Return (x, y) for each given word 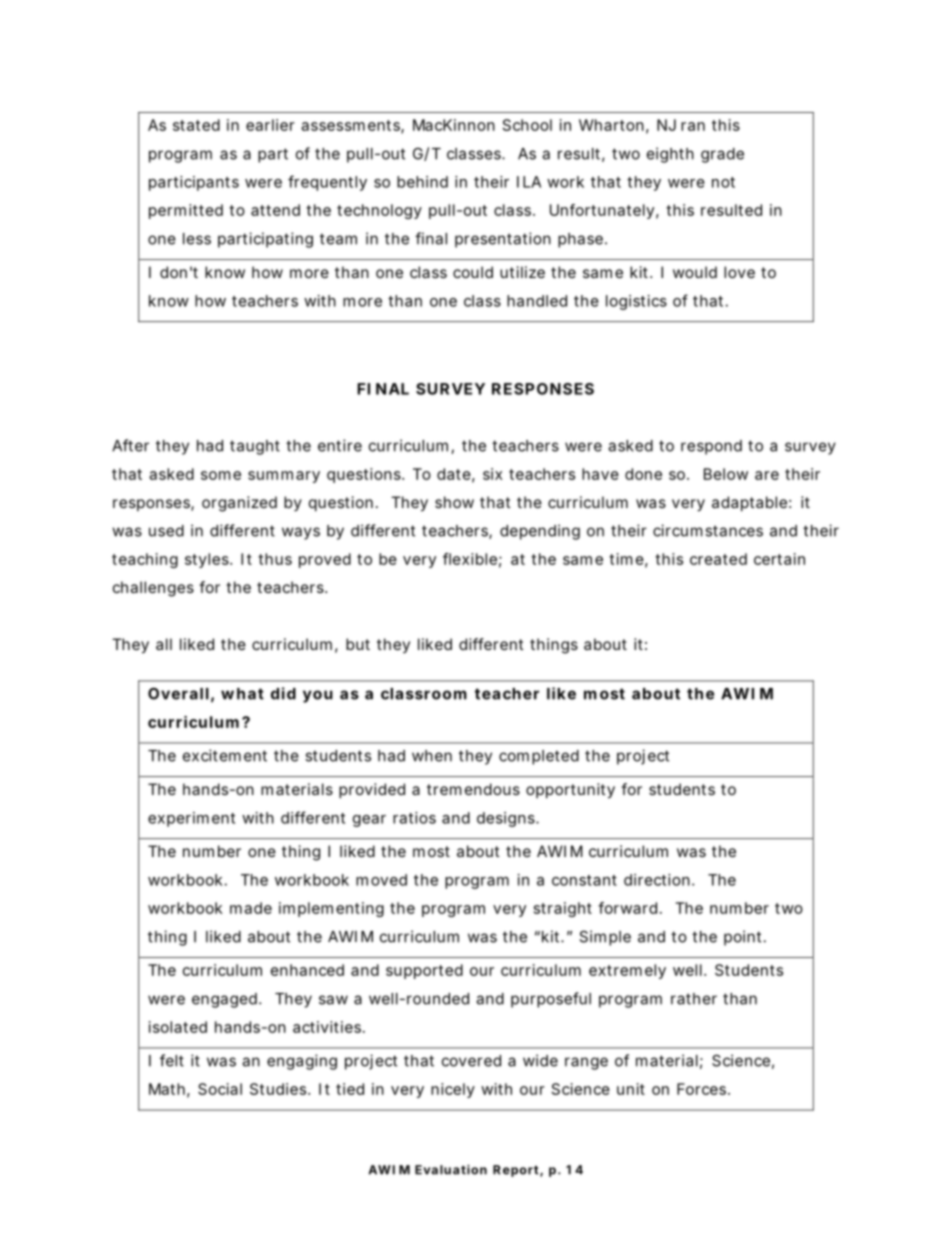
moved (381, 880)
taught (255, 447)
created (718, 559)
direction (659, 880)
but (358, 644)
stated (196, 125)
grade (722, 155)
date (456, 475)
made (251, 908)
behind (422, 182)
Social (220, 1089)
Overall (178, 694)
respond (711, 447)
